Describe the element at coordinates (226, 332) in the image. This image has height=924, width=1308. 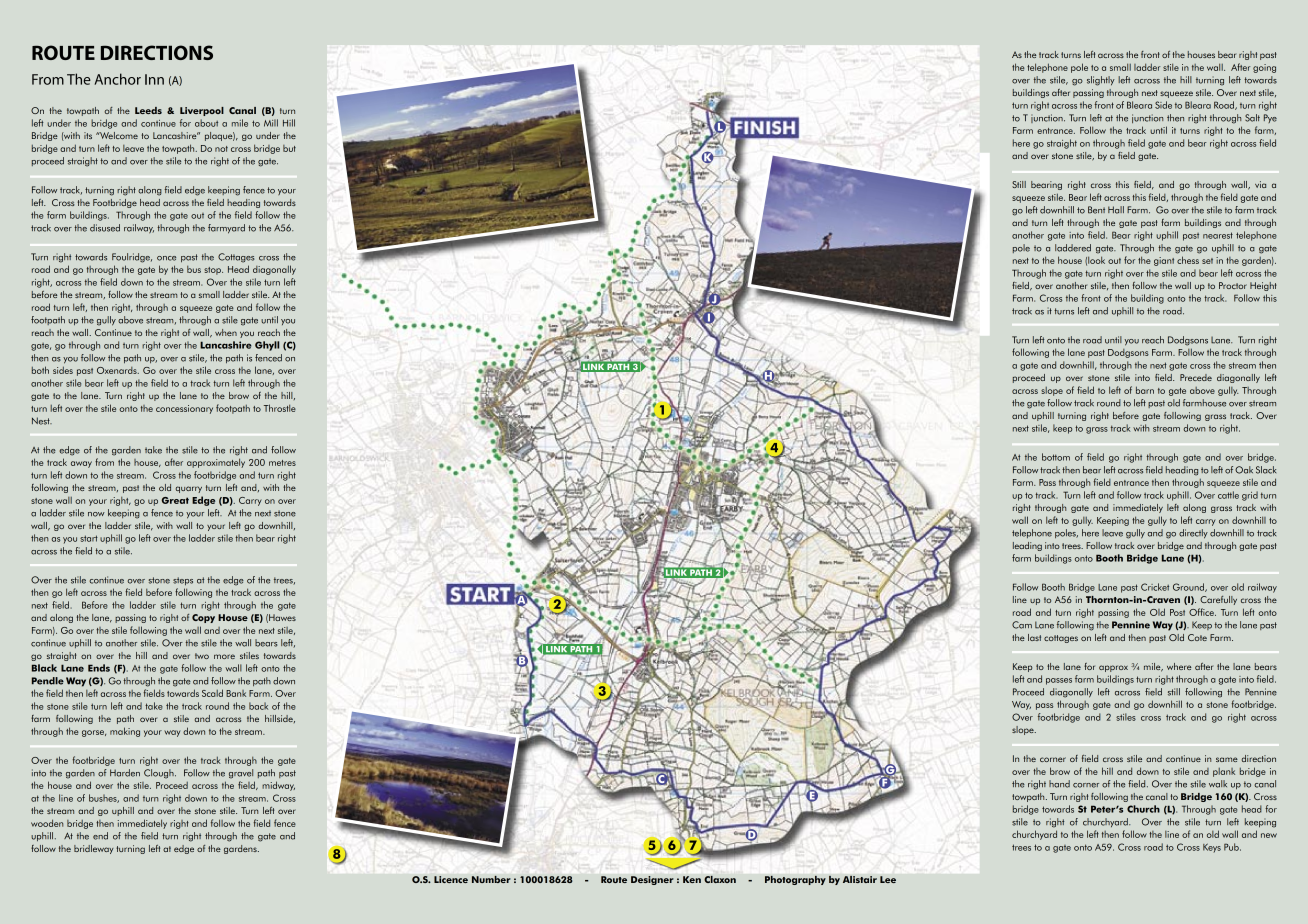
I see `when` at that location.
